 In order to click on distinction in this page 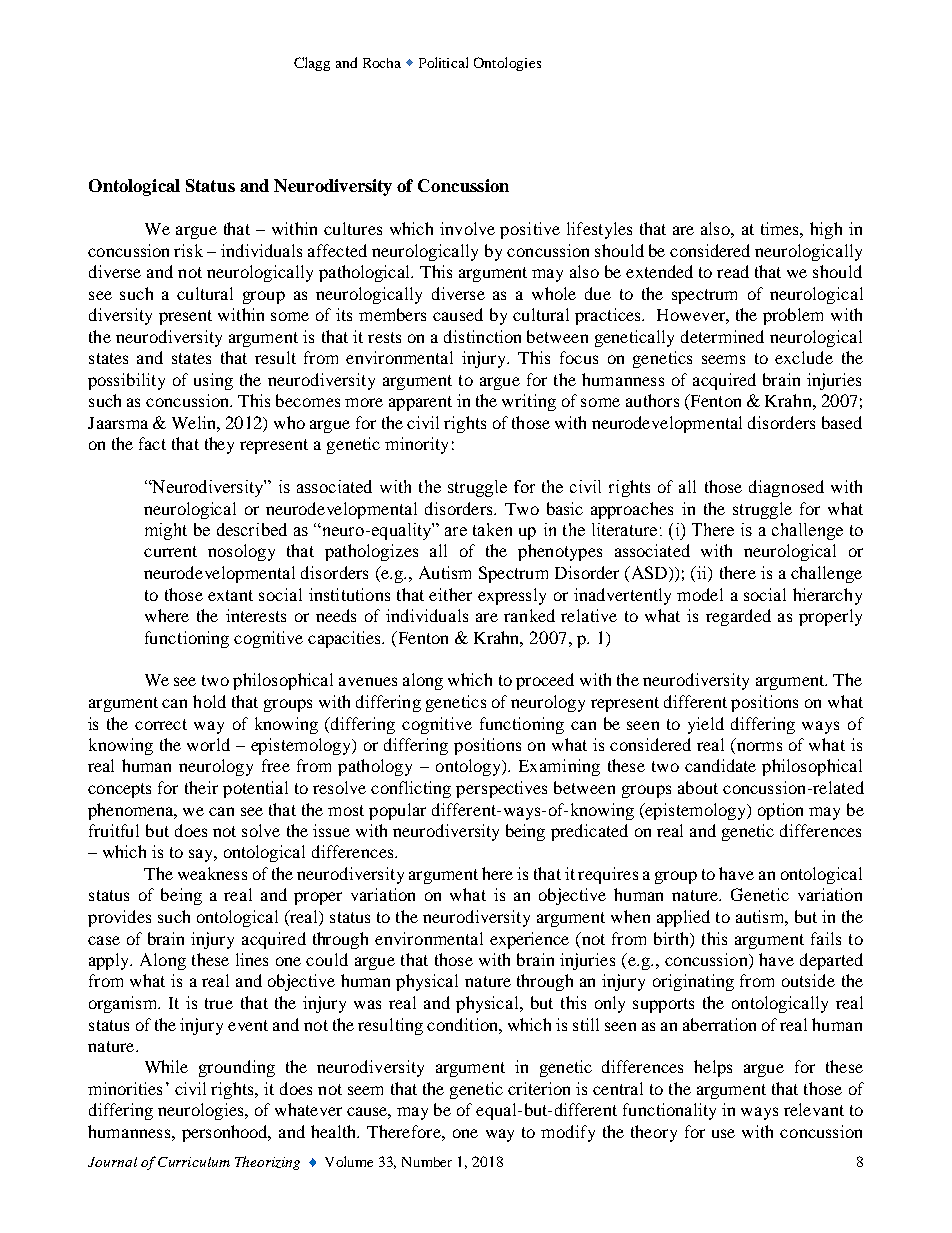, I will do `click(482, 336)`.
